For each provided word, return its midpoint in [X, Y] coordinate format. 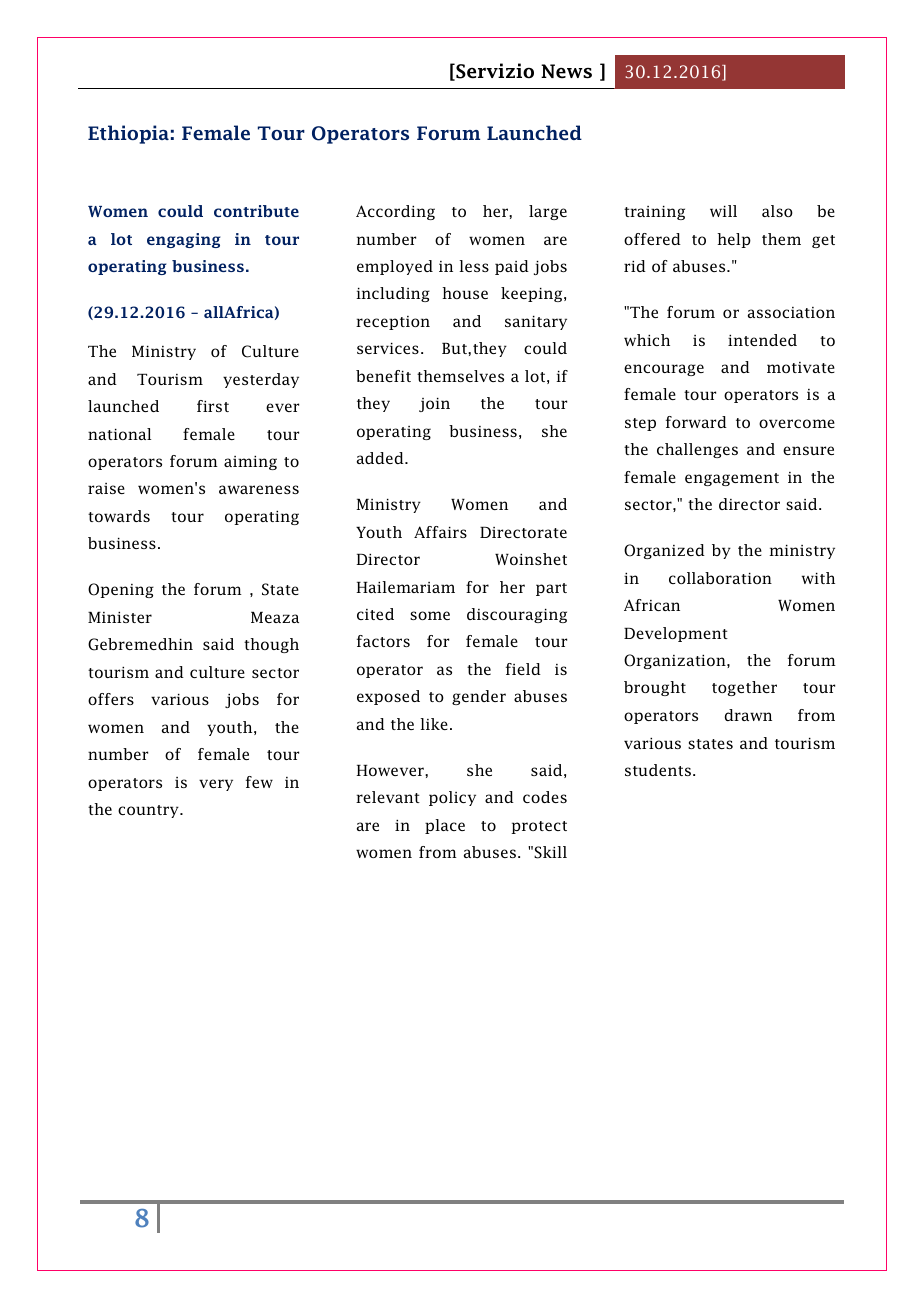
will [723, 211]
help [734, 240]
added [381, 458]
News [566, 71]
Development [676, 634]
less [474, 266]
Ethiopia [128, 134]
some [430, 615]
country [149, 811]
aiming [250, 463]
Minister [120, 617]
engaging [183, 240]
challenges [697, 450]
